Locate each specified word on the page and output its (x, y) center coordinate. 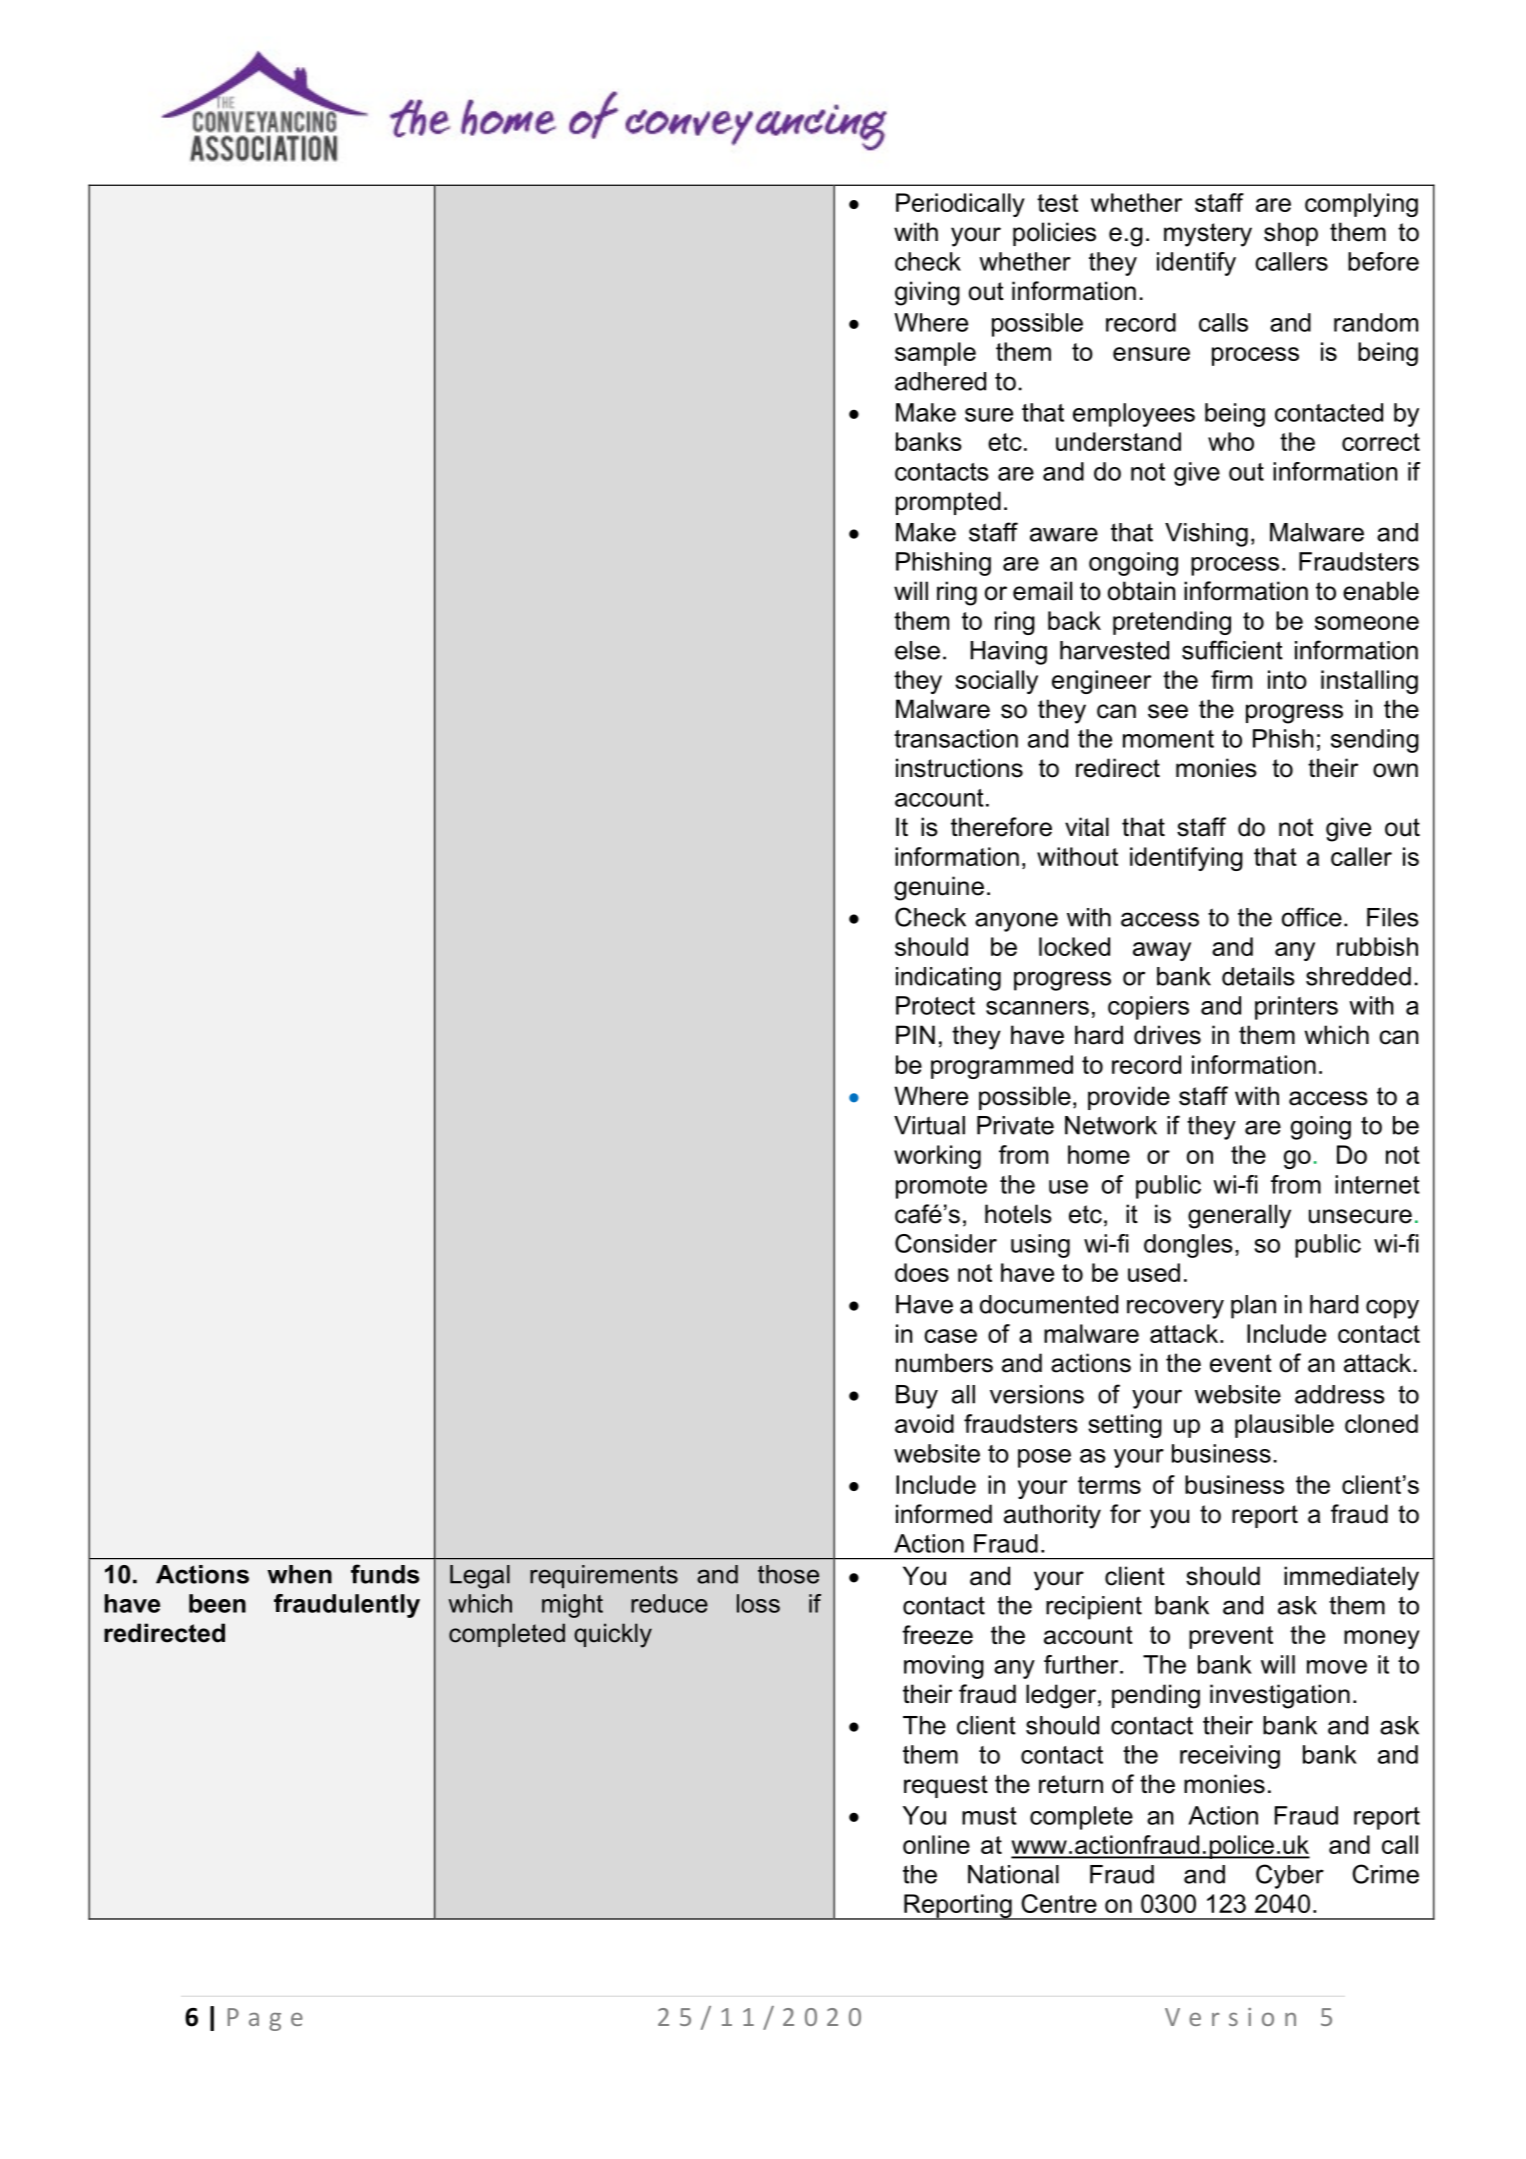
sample (935, 354)
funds (385, 1574)
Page (265, 2019)
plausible (1284, 1426)
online (936, 1844)
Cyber (1290, 1876)
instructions (959, 768)
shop (1291, 234)
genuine (939, 888)
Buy (917, 1397)
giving (927, 293)
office (1312, 917)
